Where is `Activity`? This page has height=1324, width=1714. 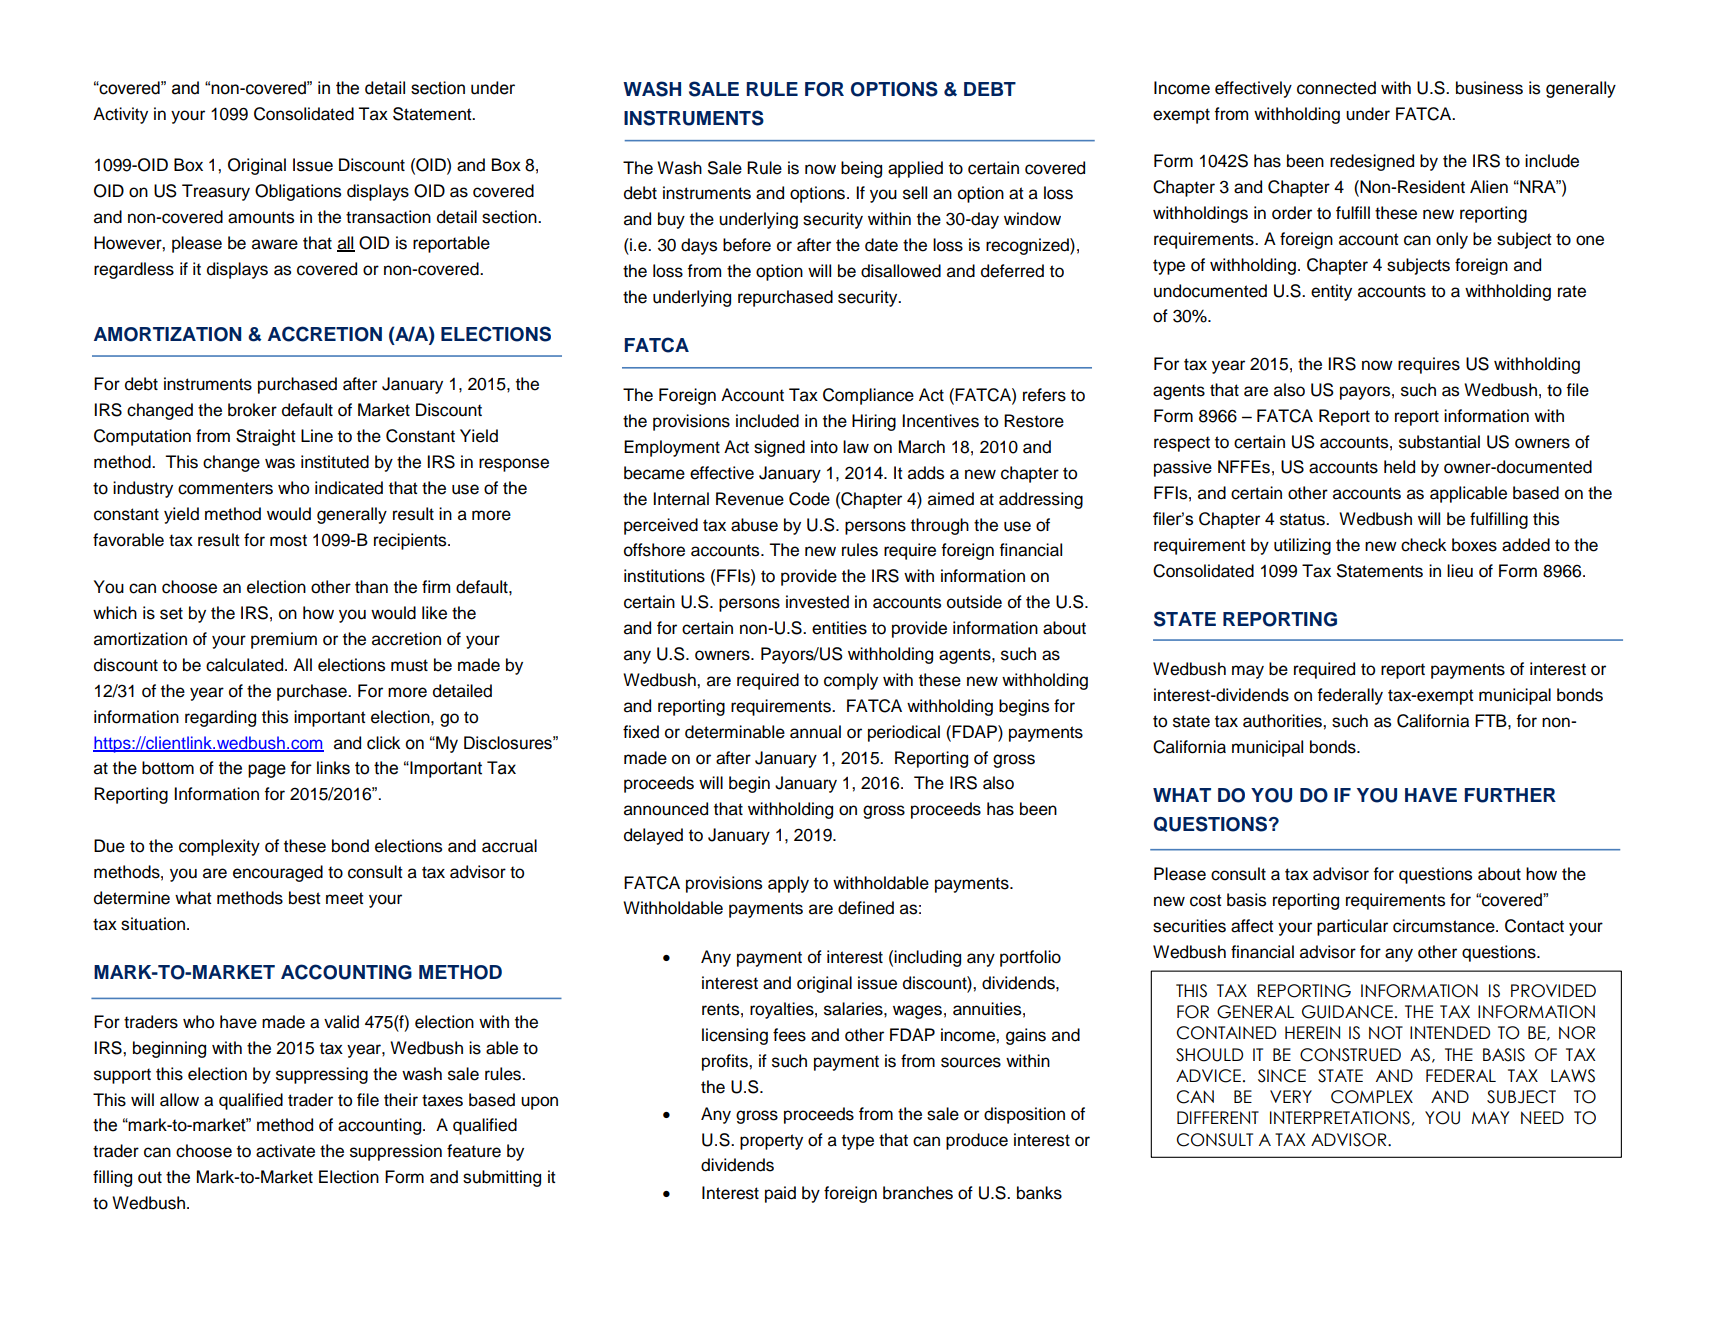
Activity is located at coordinates (120, 115).
